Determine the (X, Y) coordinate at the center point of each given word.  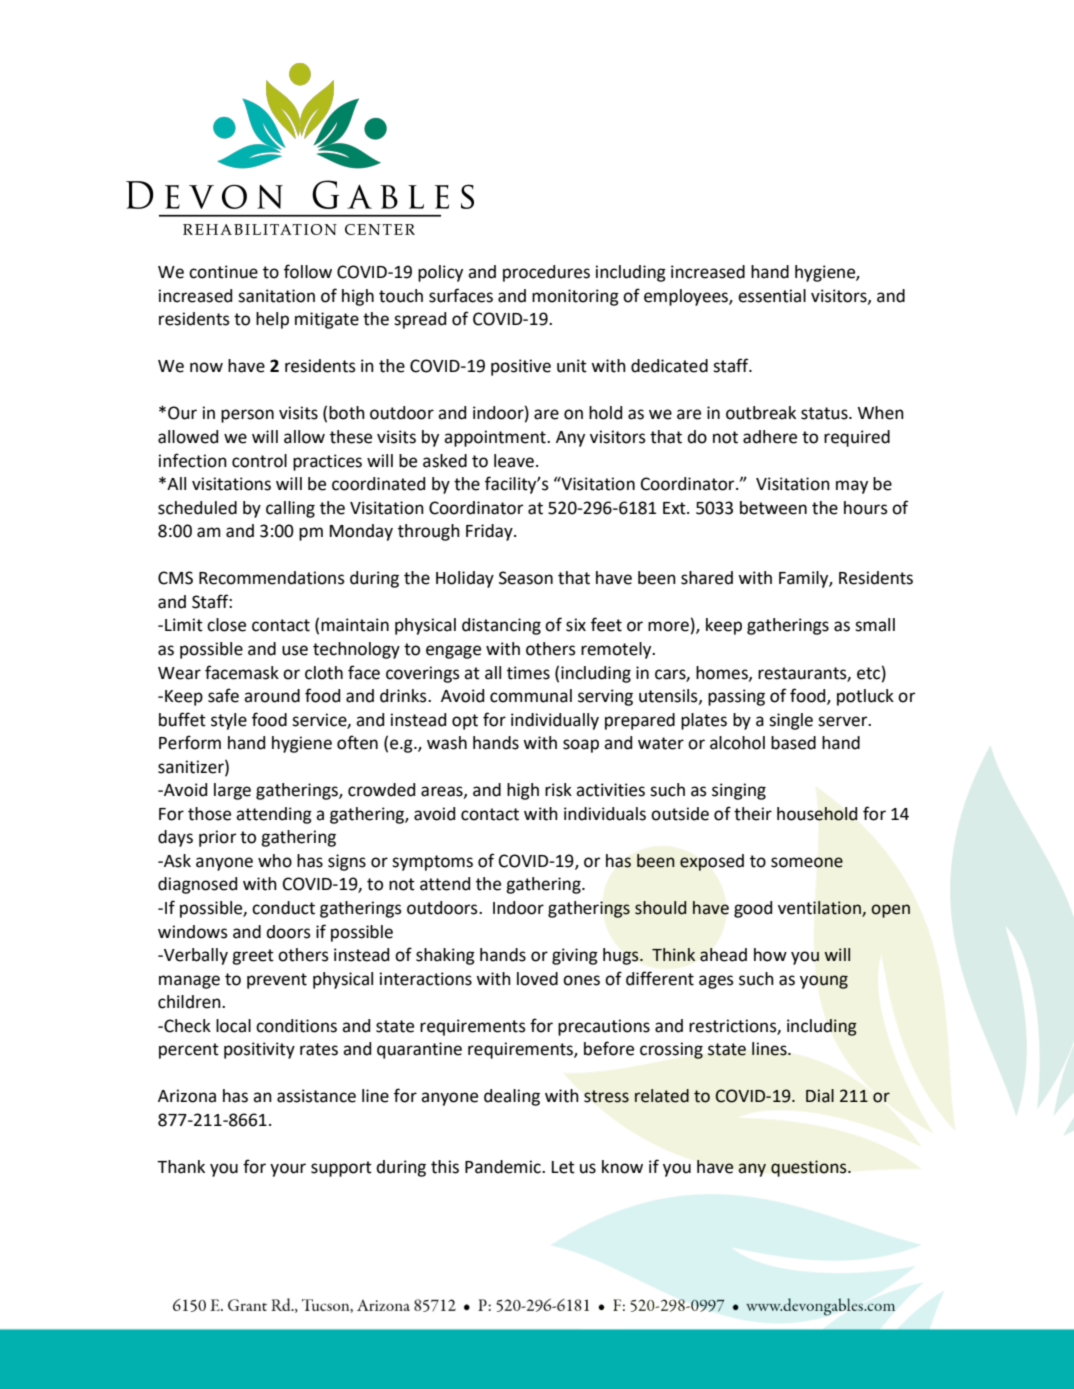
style (229, 721)
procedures (546, 273)
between (773, 508)
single (791, 721)
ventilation (820, 909)
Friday (490, 532)
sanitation (276, 296)
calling (290, 509)
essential (772, 296)
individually (555, 721)
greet (253, 957)
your (288, 1170)
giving (575, 956)
